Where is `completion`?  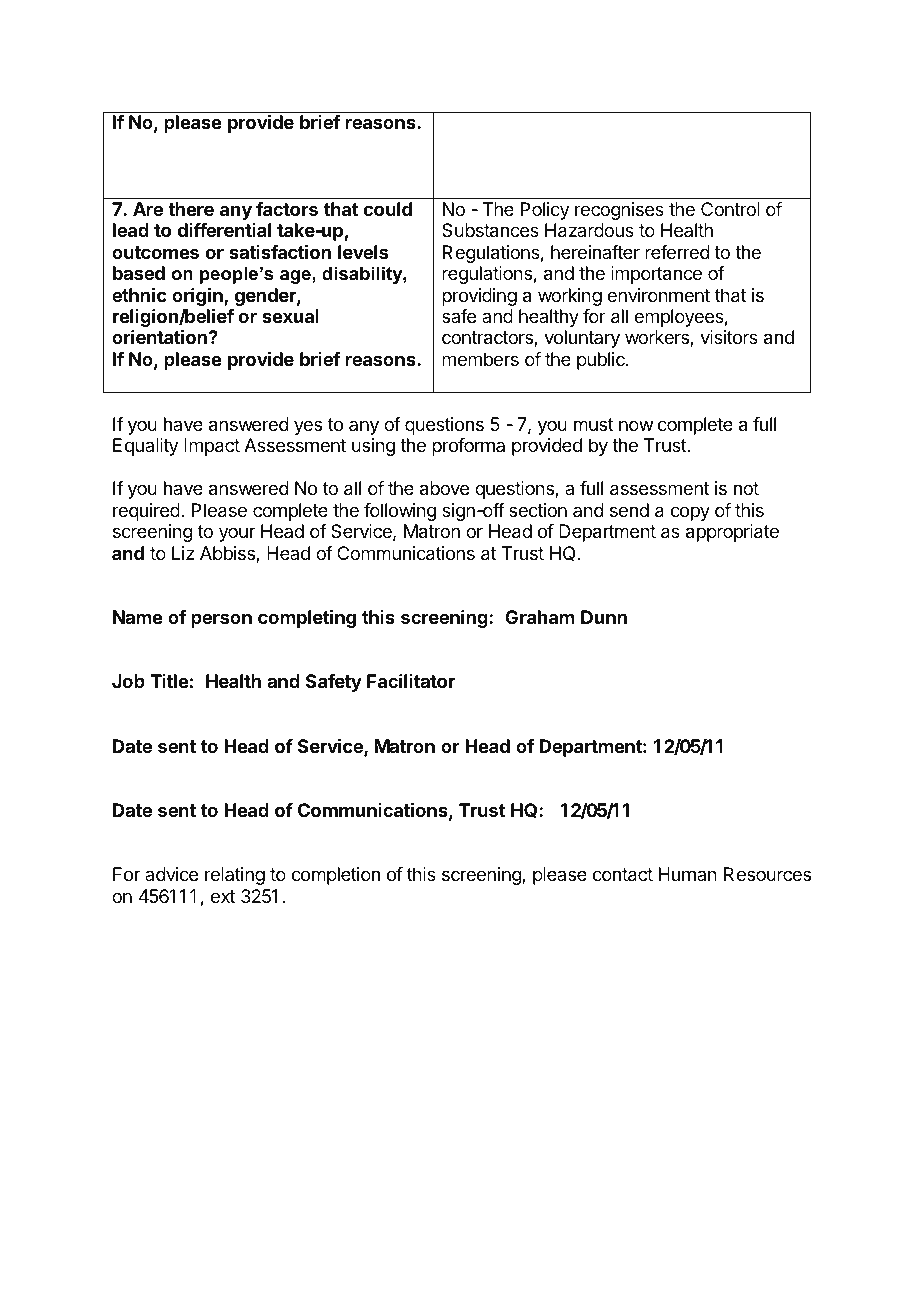 completion is located at coordinates (336, 876).
